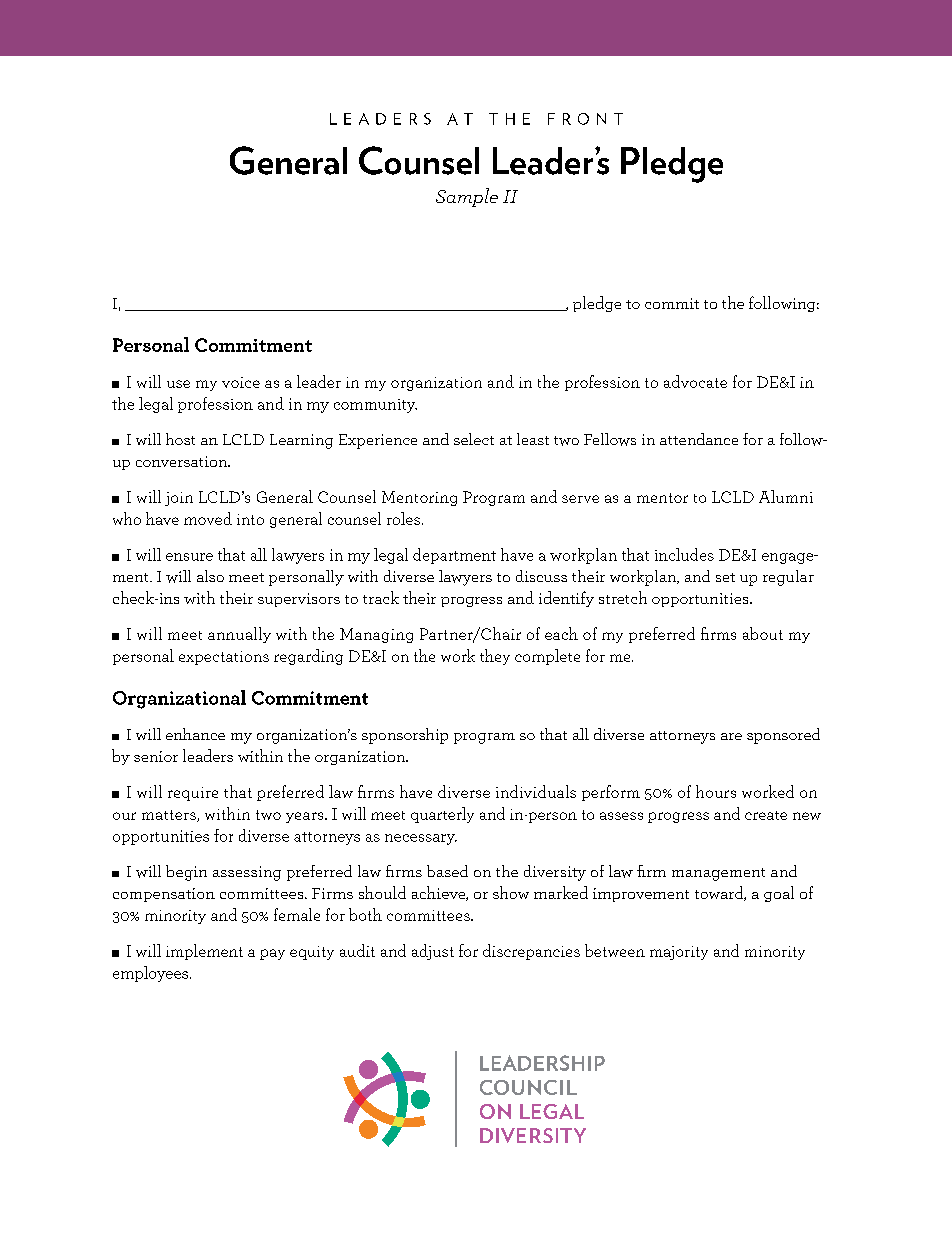 The height and width of the screenshot is (1233, 952). Describe the element at coordinates (467, 197) in the screenshot. I see `Sample` at that location.
